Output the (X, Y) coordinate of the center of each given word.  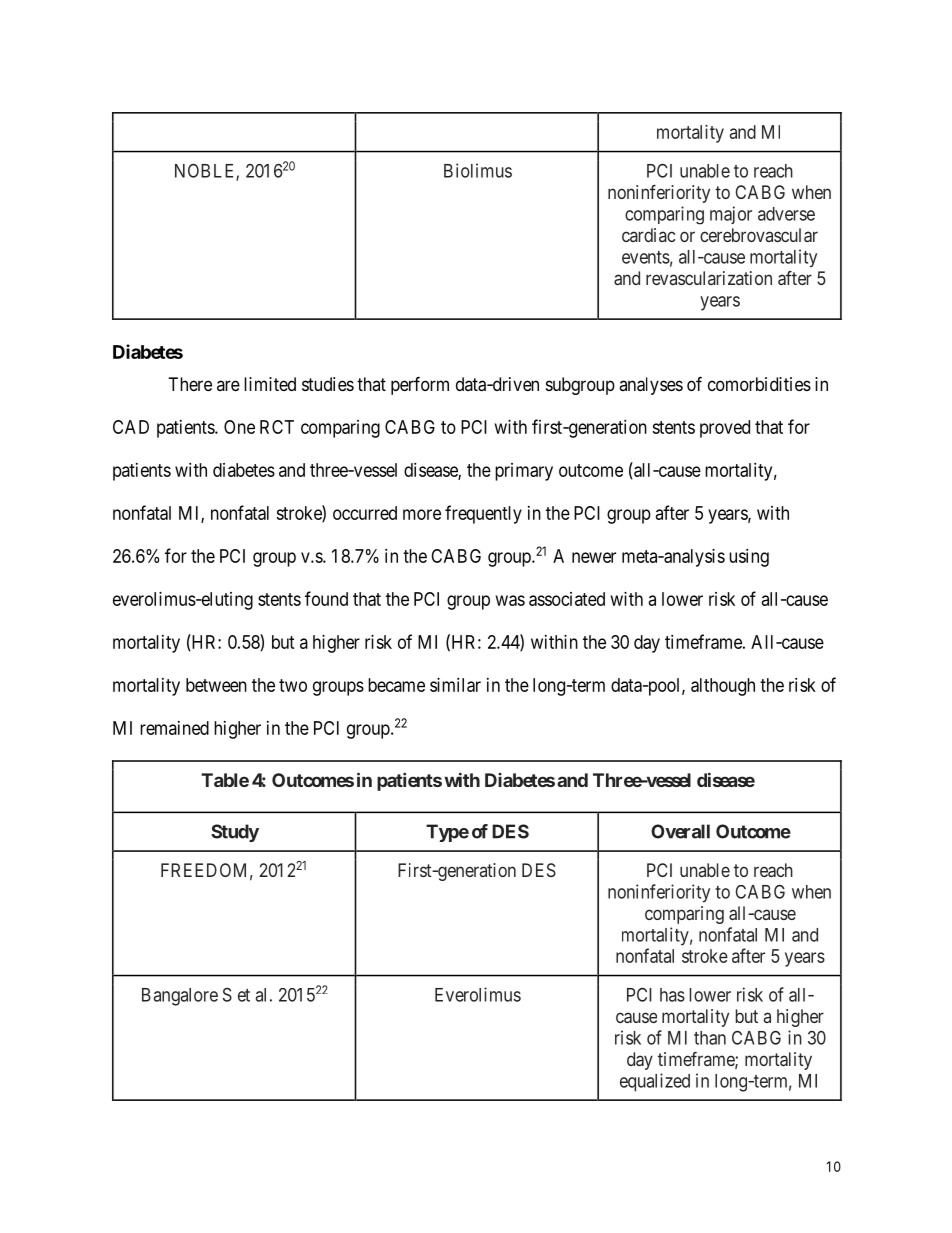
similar (455, 685)
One (239, 427)
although (723, 687)
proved (725, 429)
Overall (680, 831)
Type (447, 833)
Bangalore (180, 997)
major (731, 215)
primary (524, 472)
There (190, 384)
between (216, 685)
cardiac (648, 235)
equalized (655, 1082)
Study (235, 833)
